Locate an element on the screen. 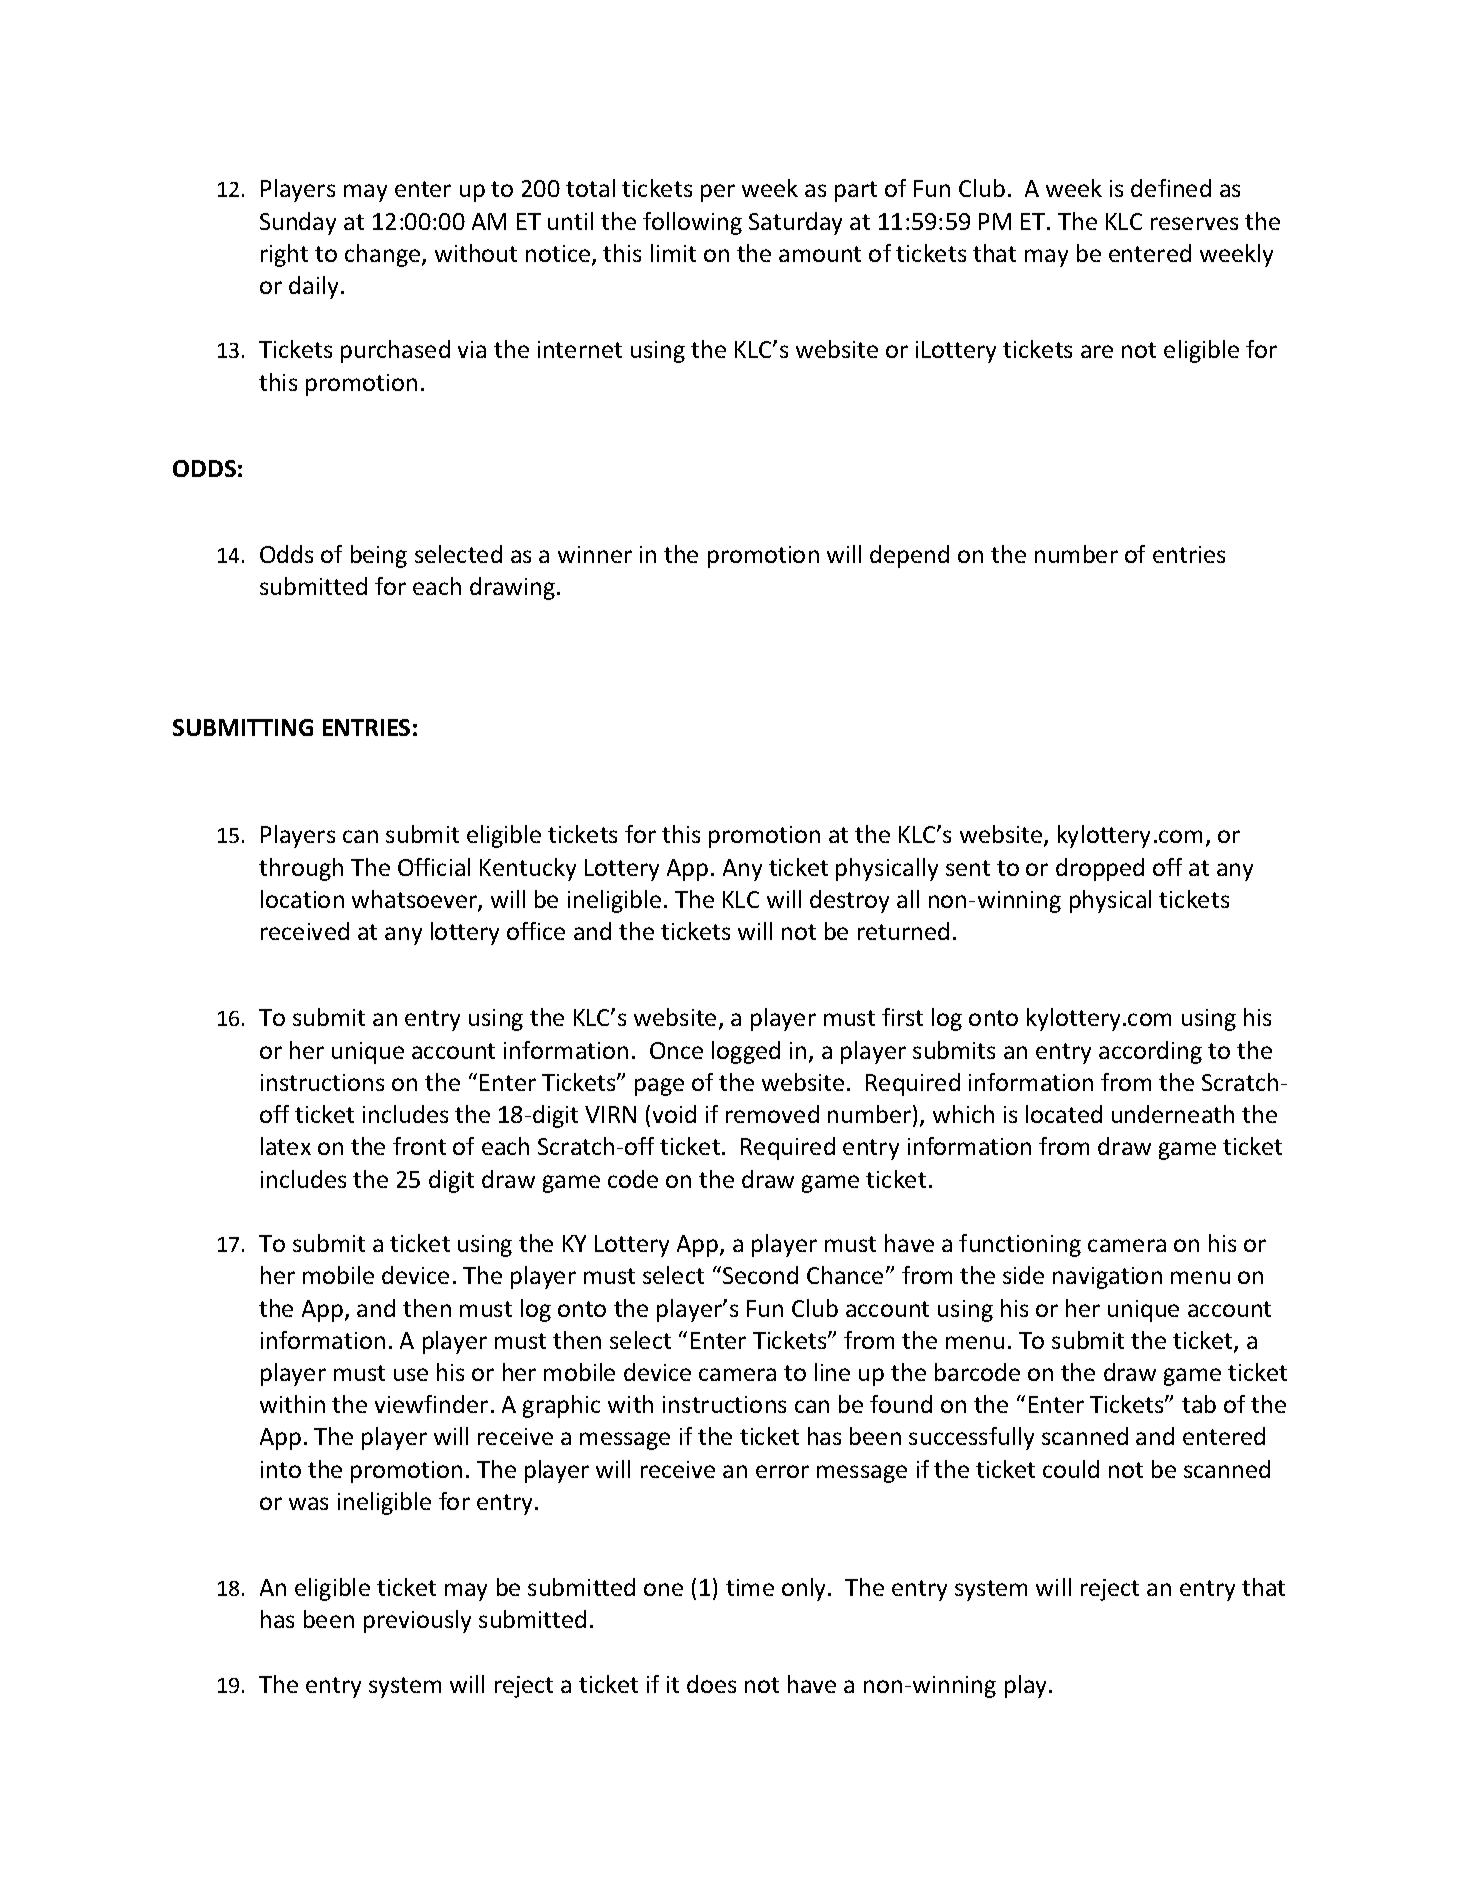 The height and width of the screenshot is (1901, 1469). defined is located at coordinates (1171, 188).
